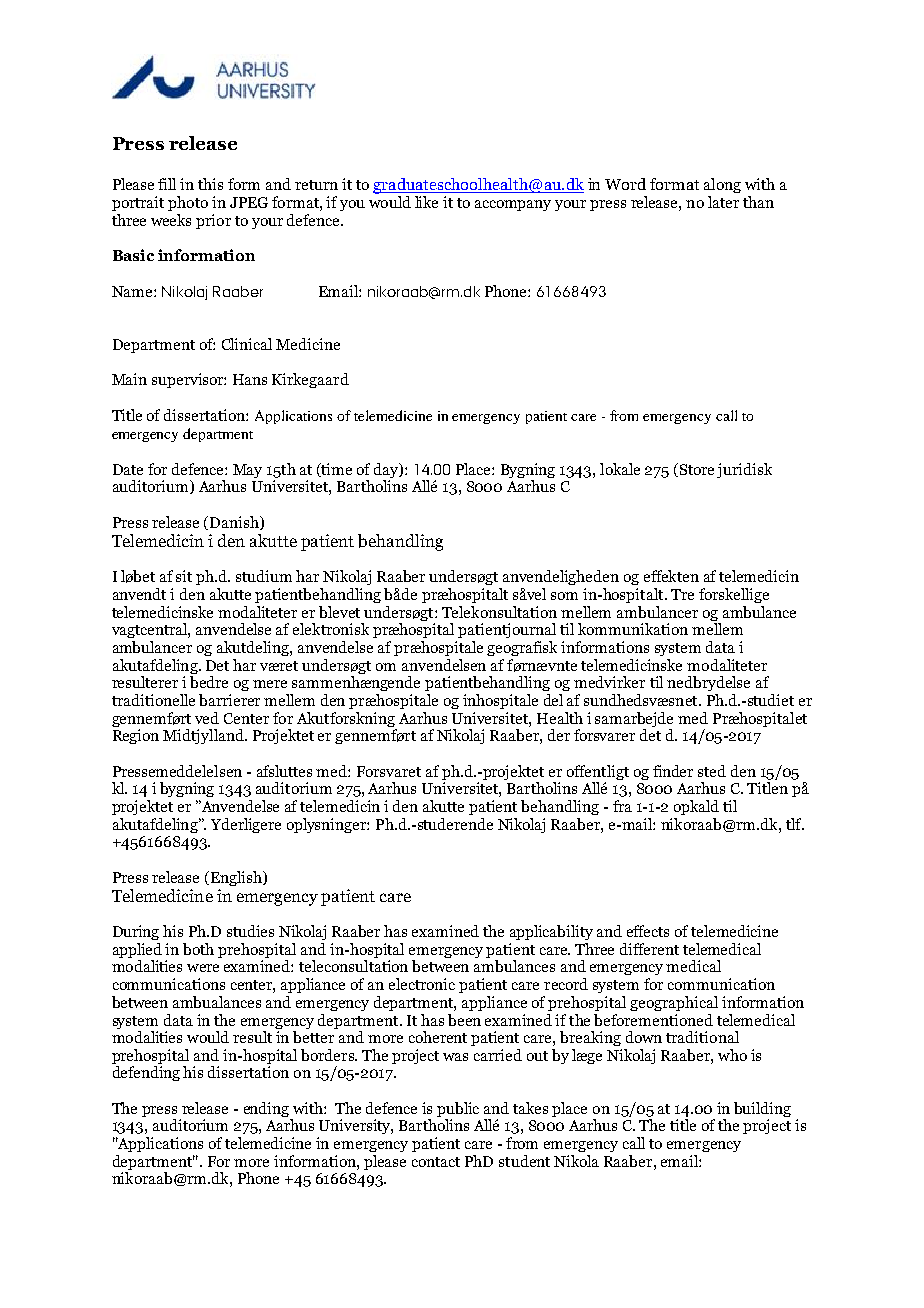 The width and height of the screenshot is (924, 1308). I want to click on day, so click(387, 472).
